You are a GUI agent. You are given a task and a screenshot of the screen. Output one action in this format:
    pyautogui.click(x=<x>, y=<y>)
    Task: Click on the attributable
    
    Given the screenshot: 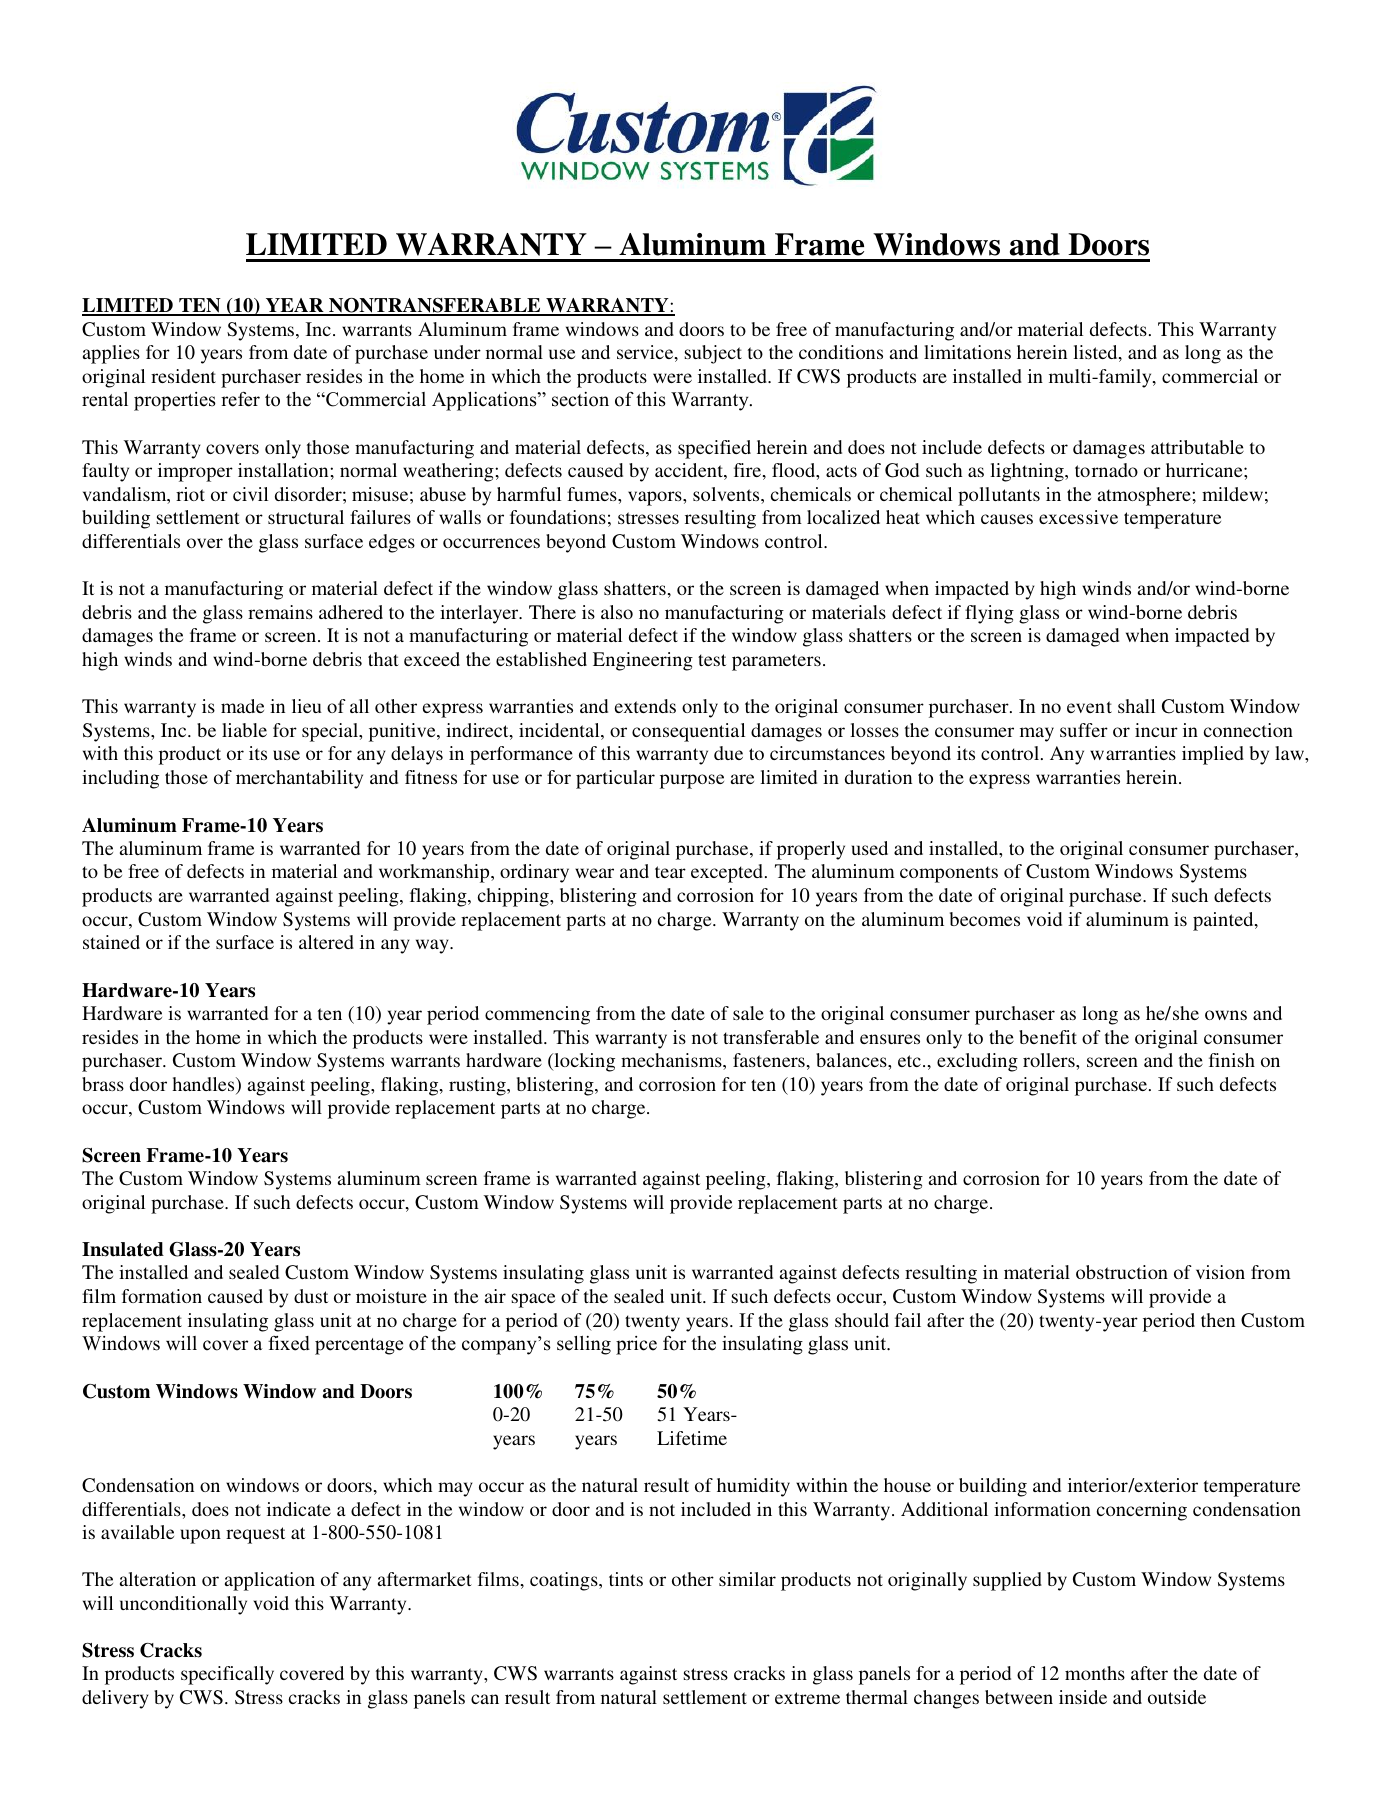 What is the action you would take?
    pyautogui.click(x=1197, y=447)
